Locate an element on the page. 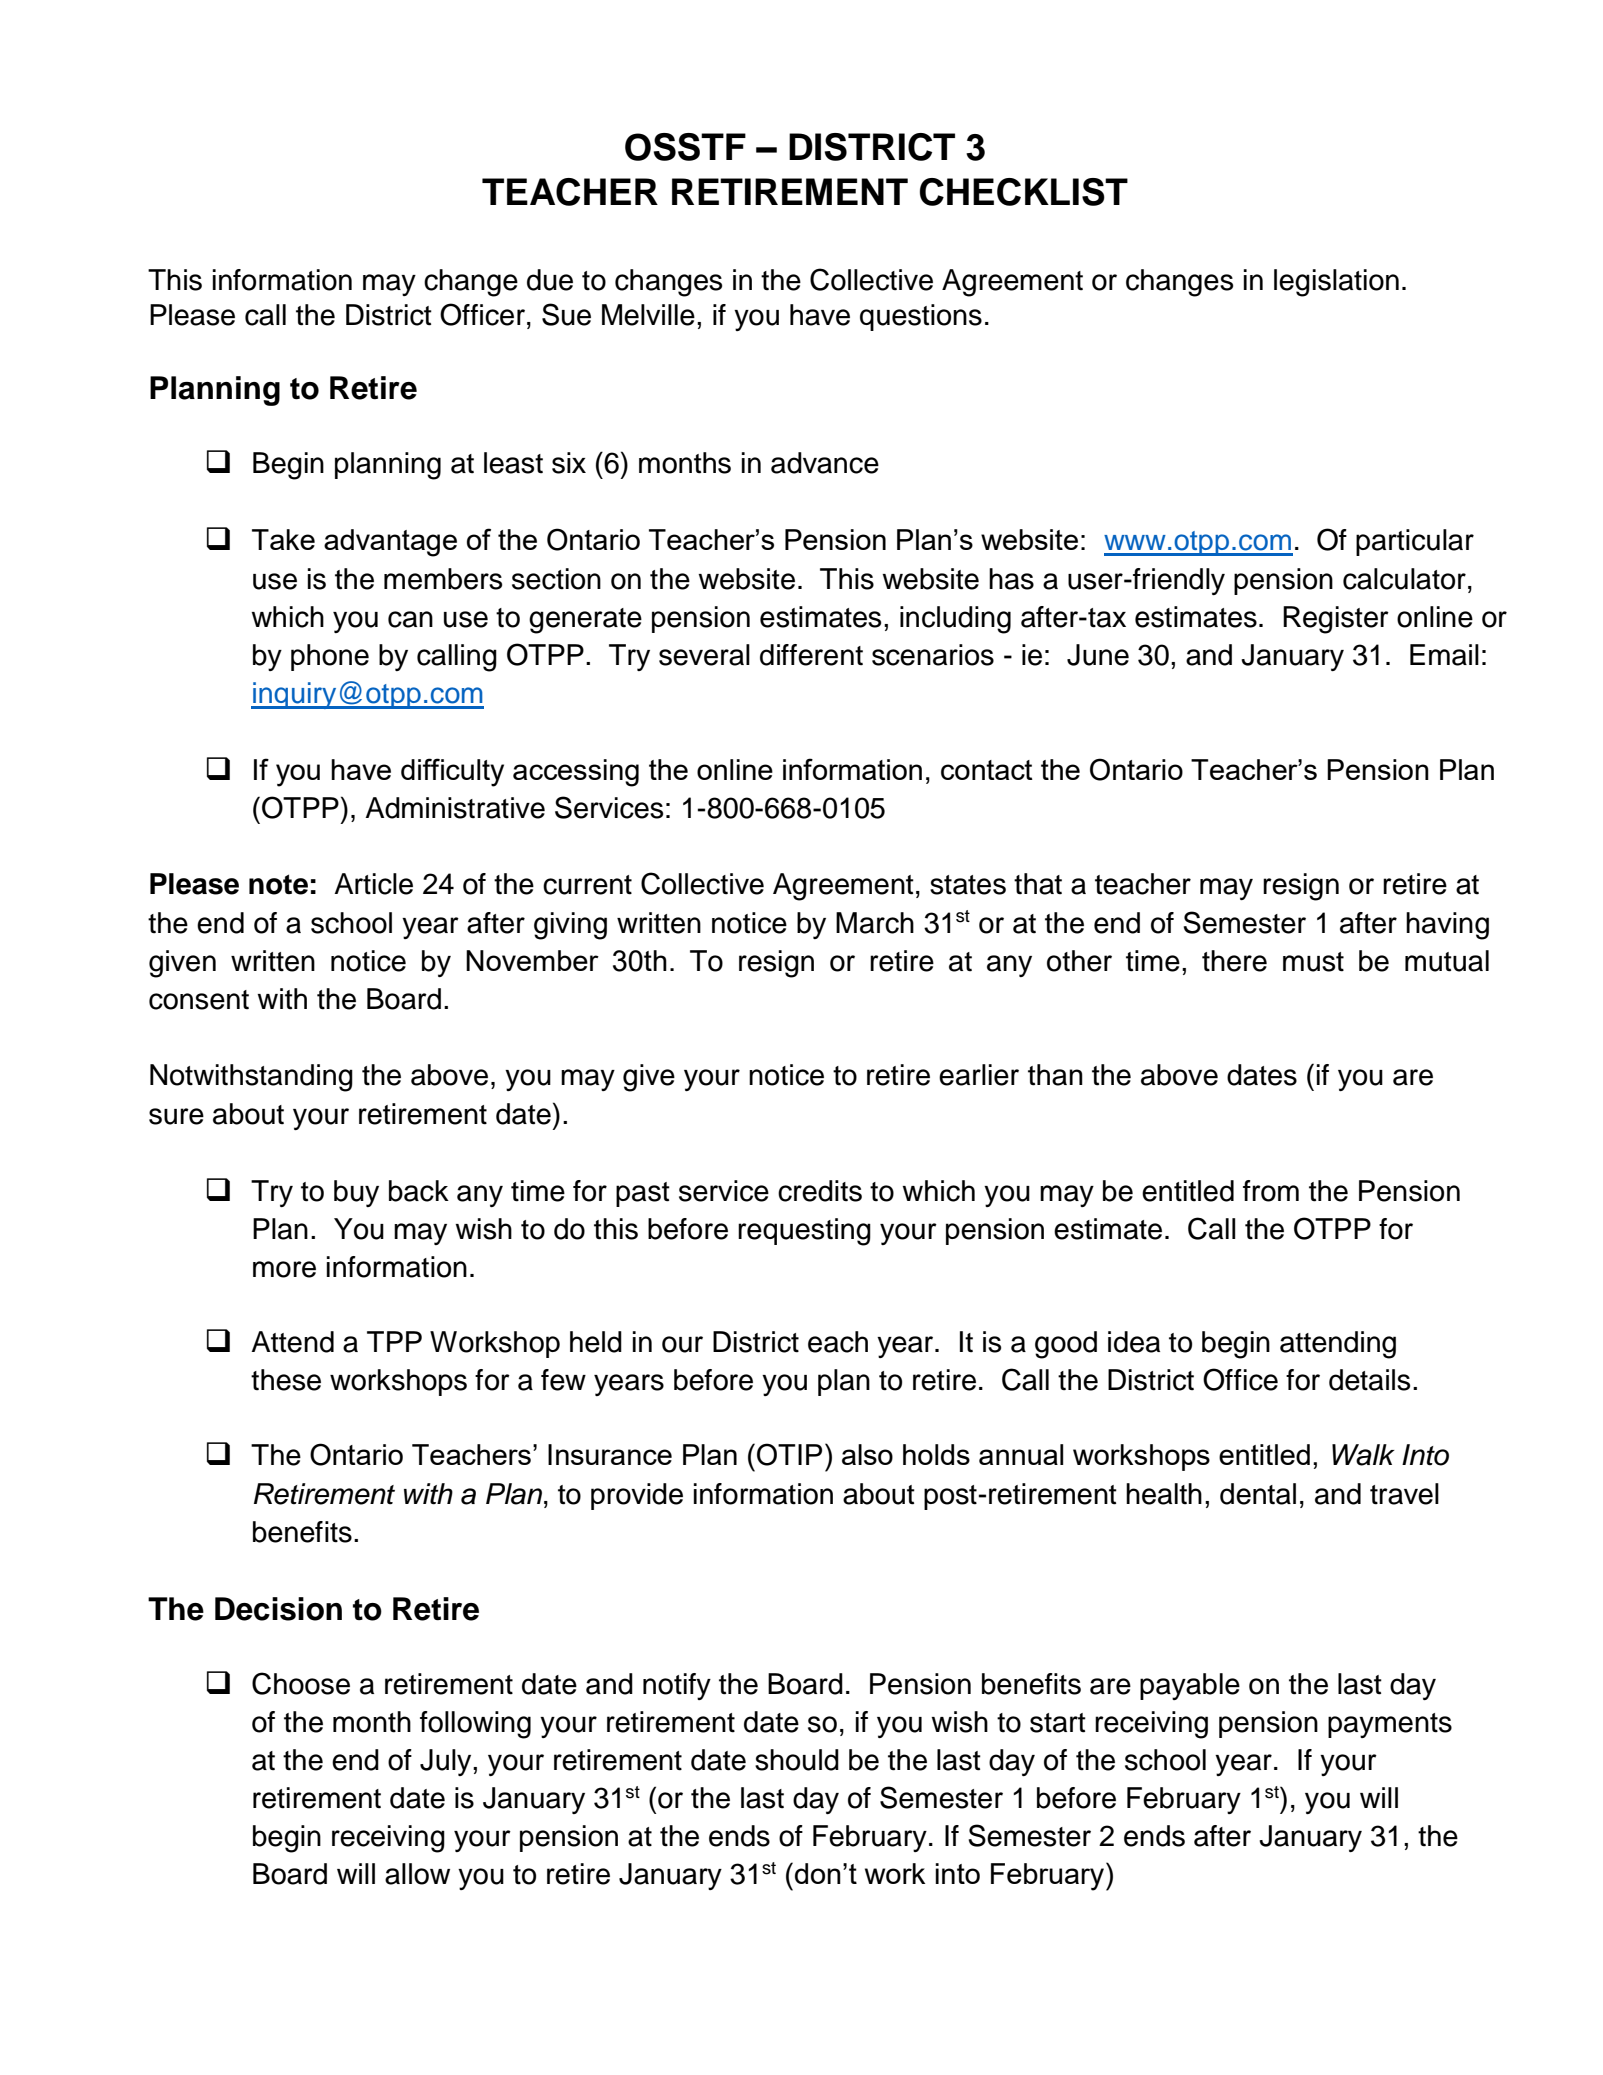  these is located at coordinates (286, 1380).
